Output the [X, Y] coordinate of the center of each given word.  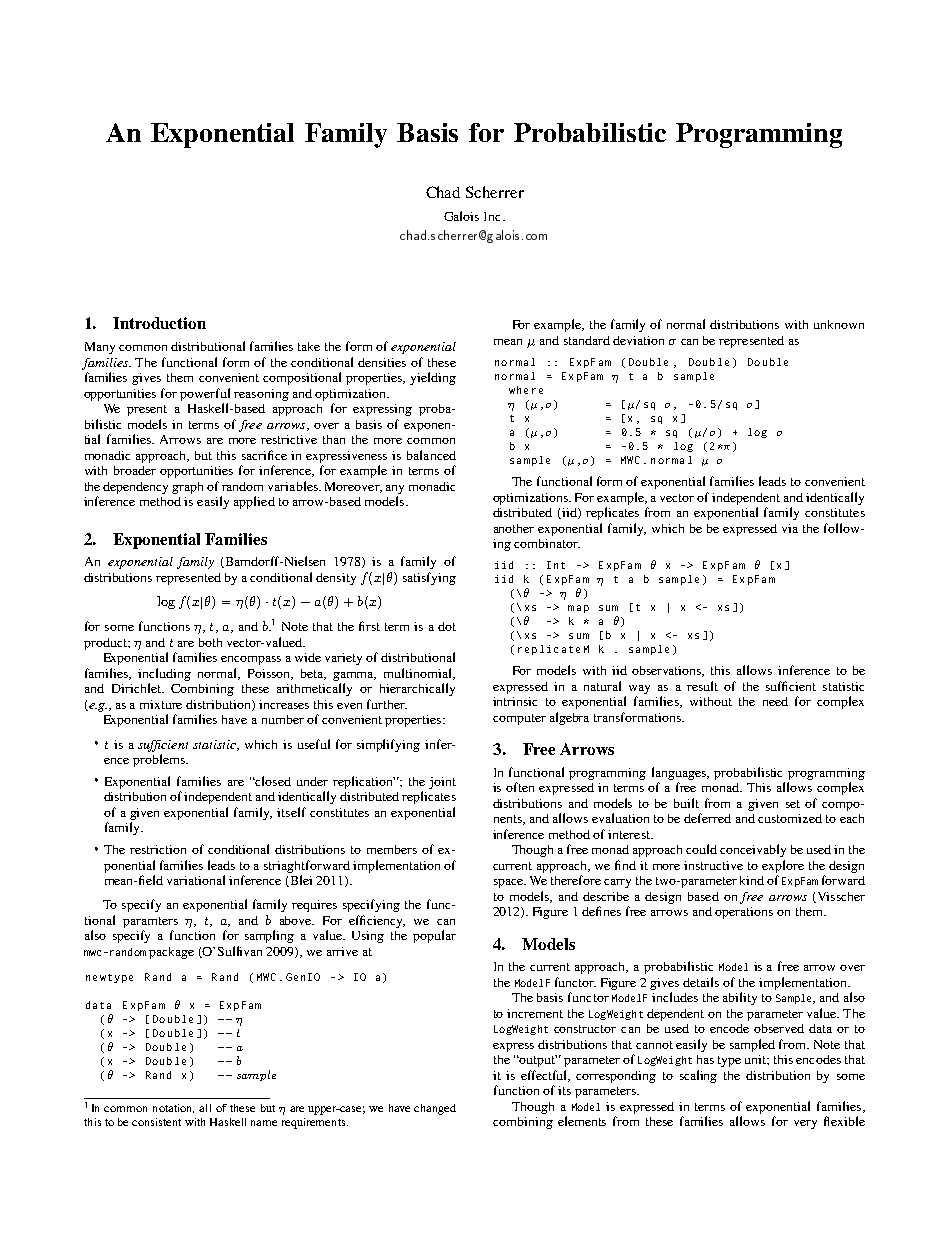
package [171, 953]
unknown [839, 324]
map [578, 609]
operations [744, 913]
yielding [433, 378]
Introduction [159, 323]
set [793, 804]
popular [434, 936]
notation [173, 1108]
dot [447, 626]
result [702, 686]
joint [442, 783]
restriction [158, 849]
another [514, 528]
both [210, 642]
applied [254, 502]
